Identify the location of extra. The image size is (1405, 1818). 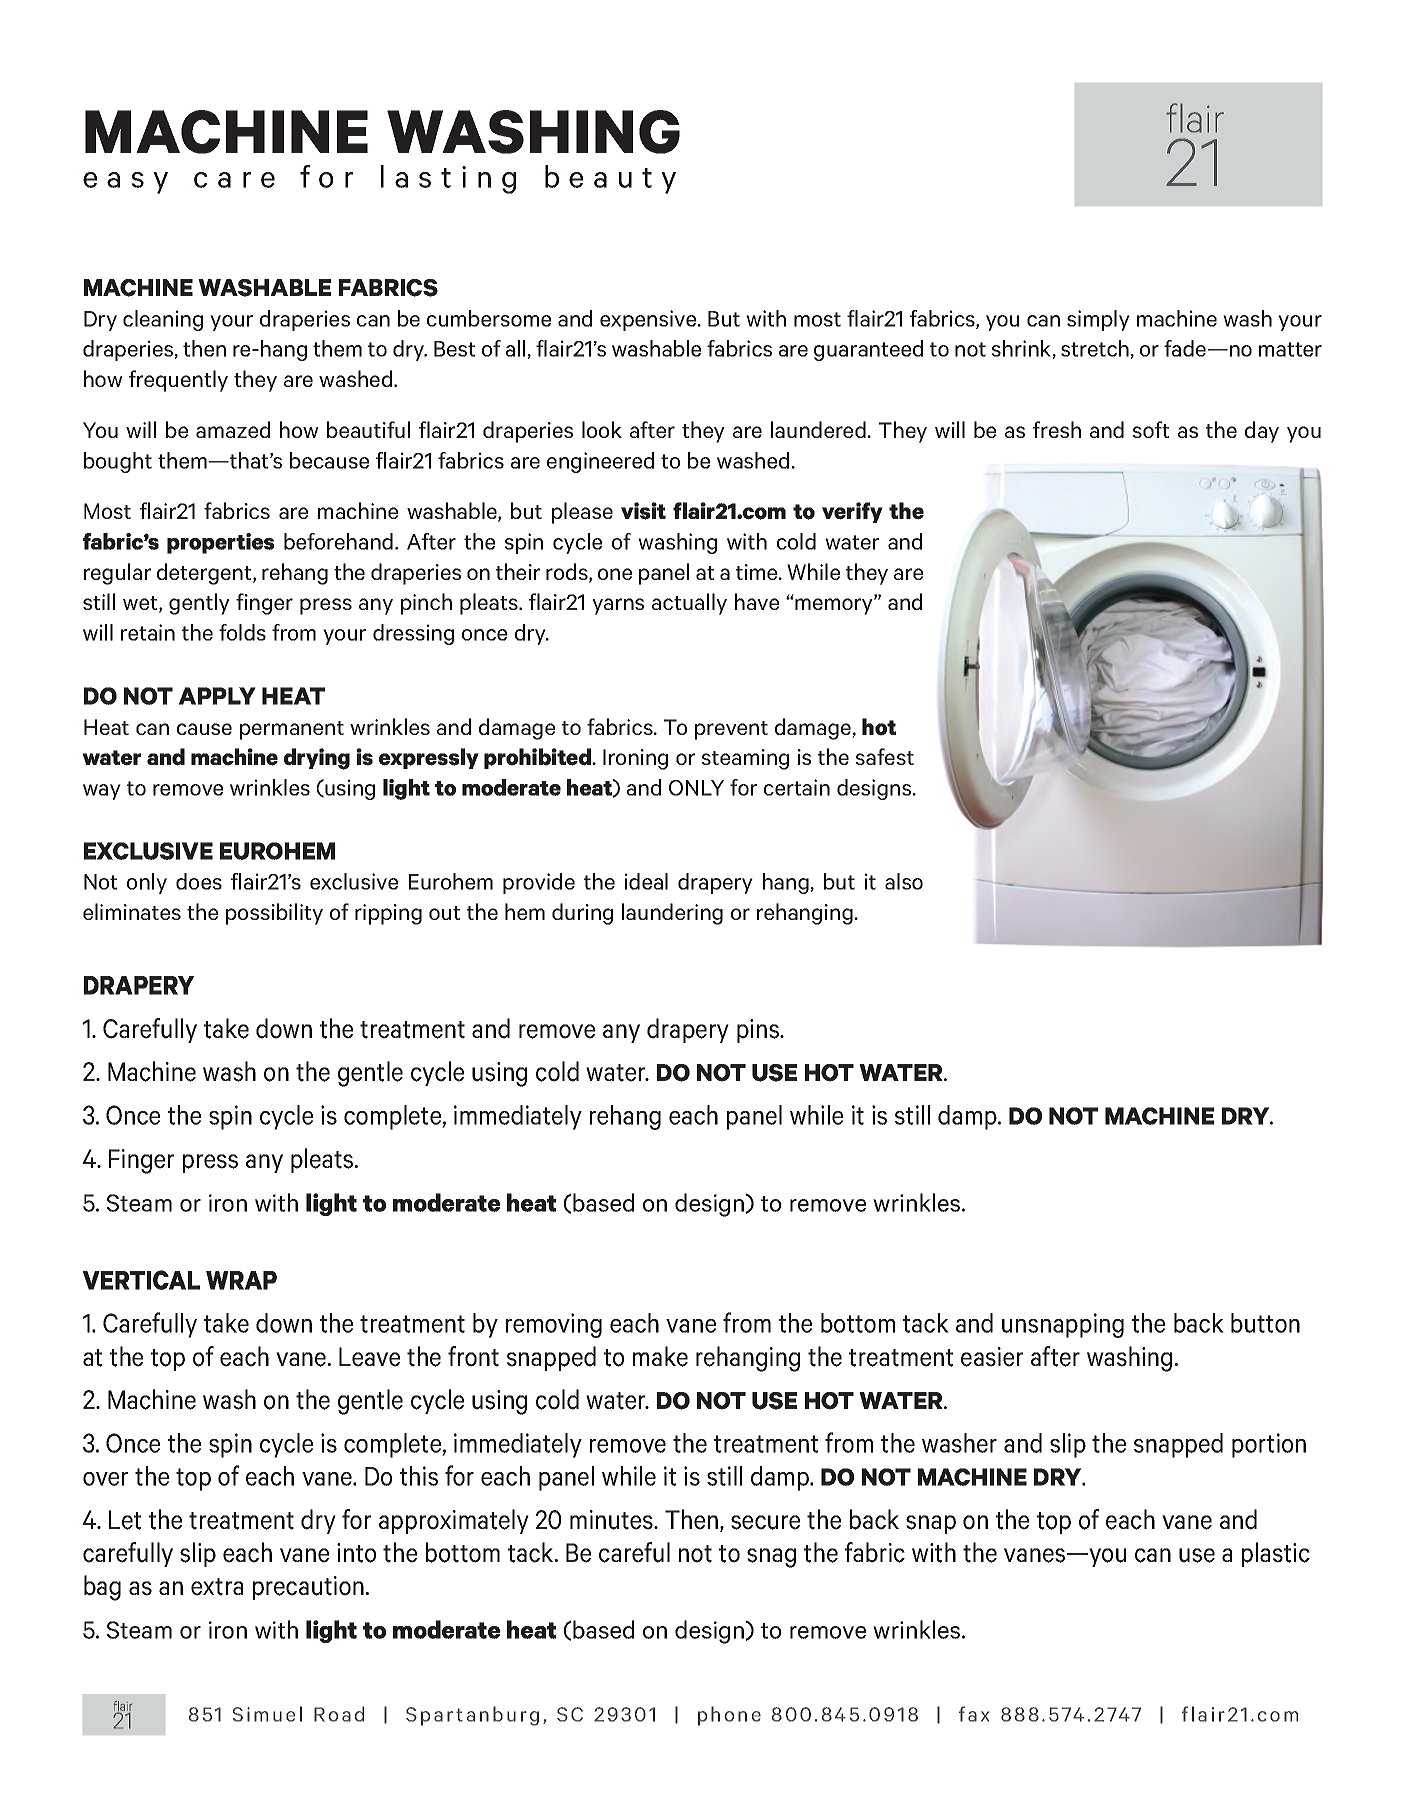
(217, 1587).
